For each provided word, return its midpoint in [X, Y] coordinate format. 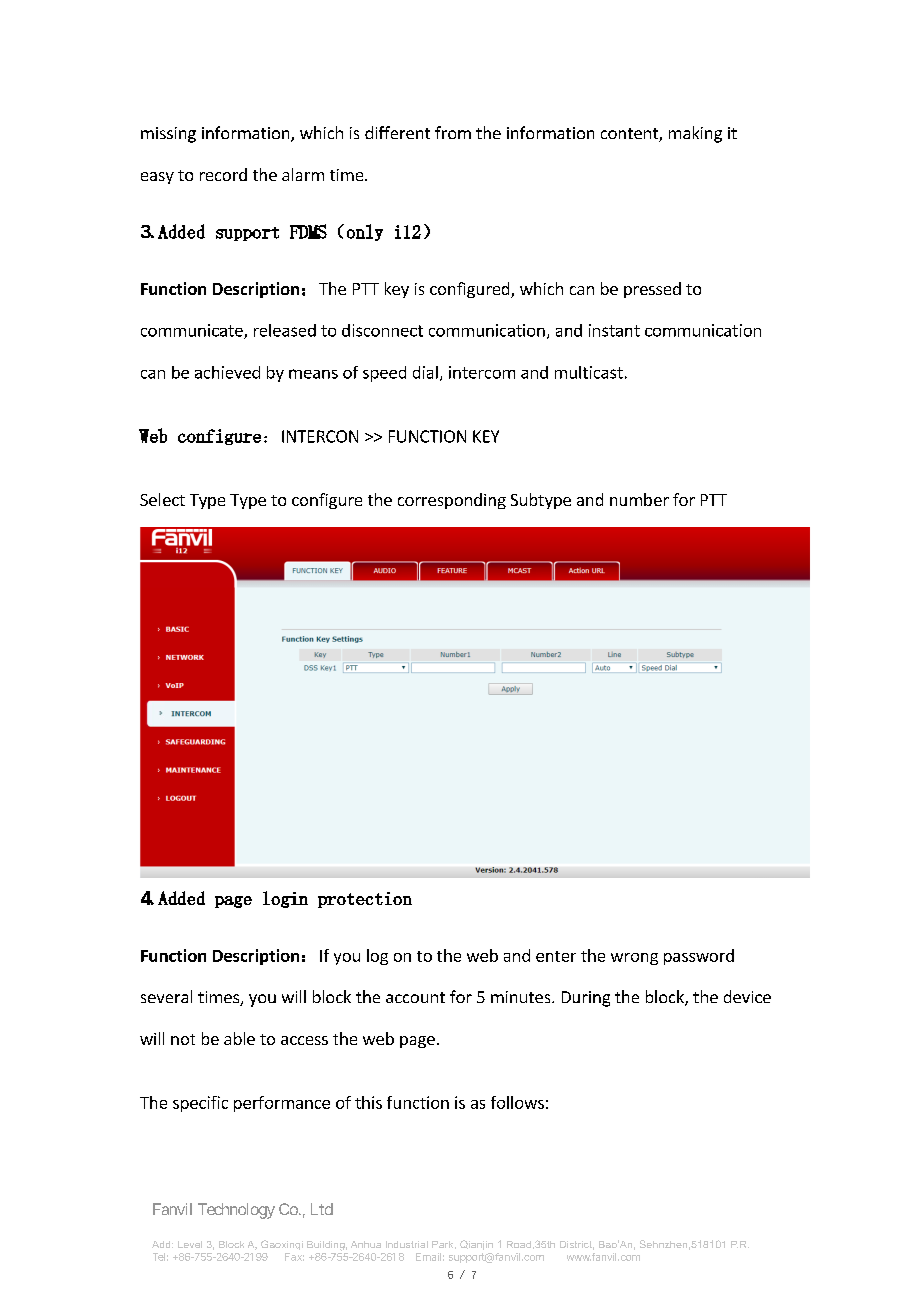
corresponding [452, 501]
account [415, 997]
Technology [236, 1211]
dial [425, 372]
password [699, 957]
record [223, 174]
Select [162, 499]
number [639, 499]
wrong [634, 959]
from [453, 132]
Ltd [322, 1209]
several [166, 996]
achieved [227, 372]
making [695, 134]
